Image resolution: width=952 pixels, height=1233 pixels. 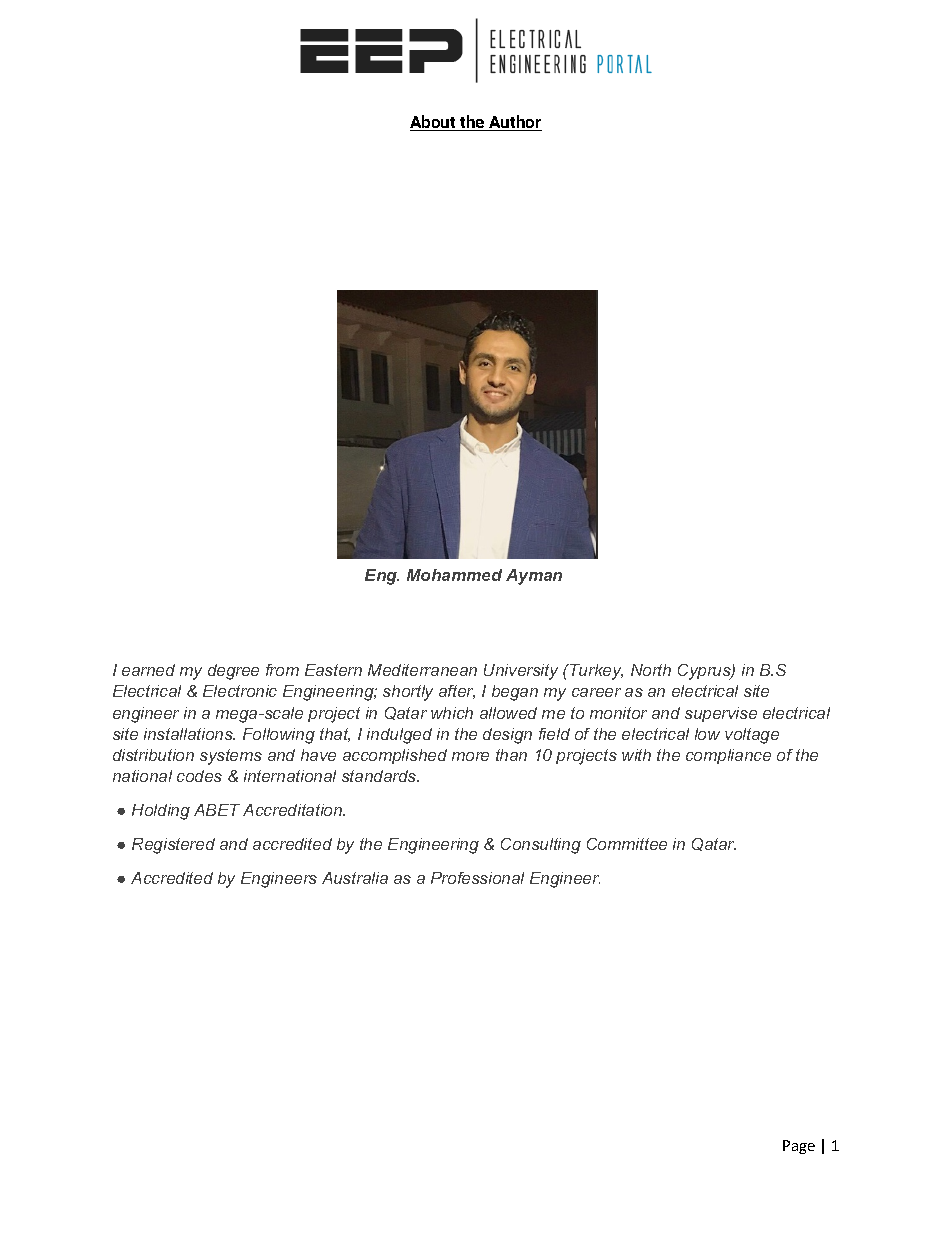 What do you see at coordinates (514, 123) in the screenshot?
I see `Author` at bounding box center [514, 123].
